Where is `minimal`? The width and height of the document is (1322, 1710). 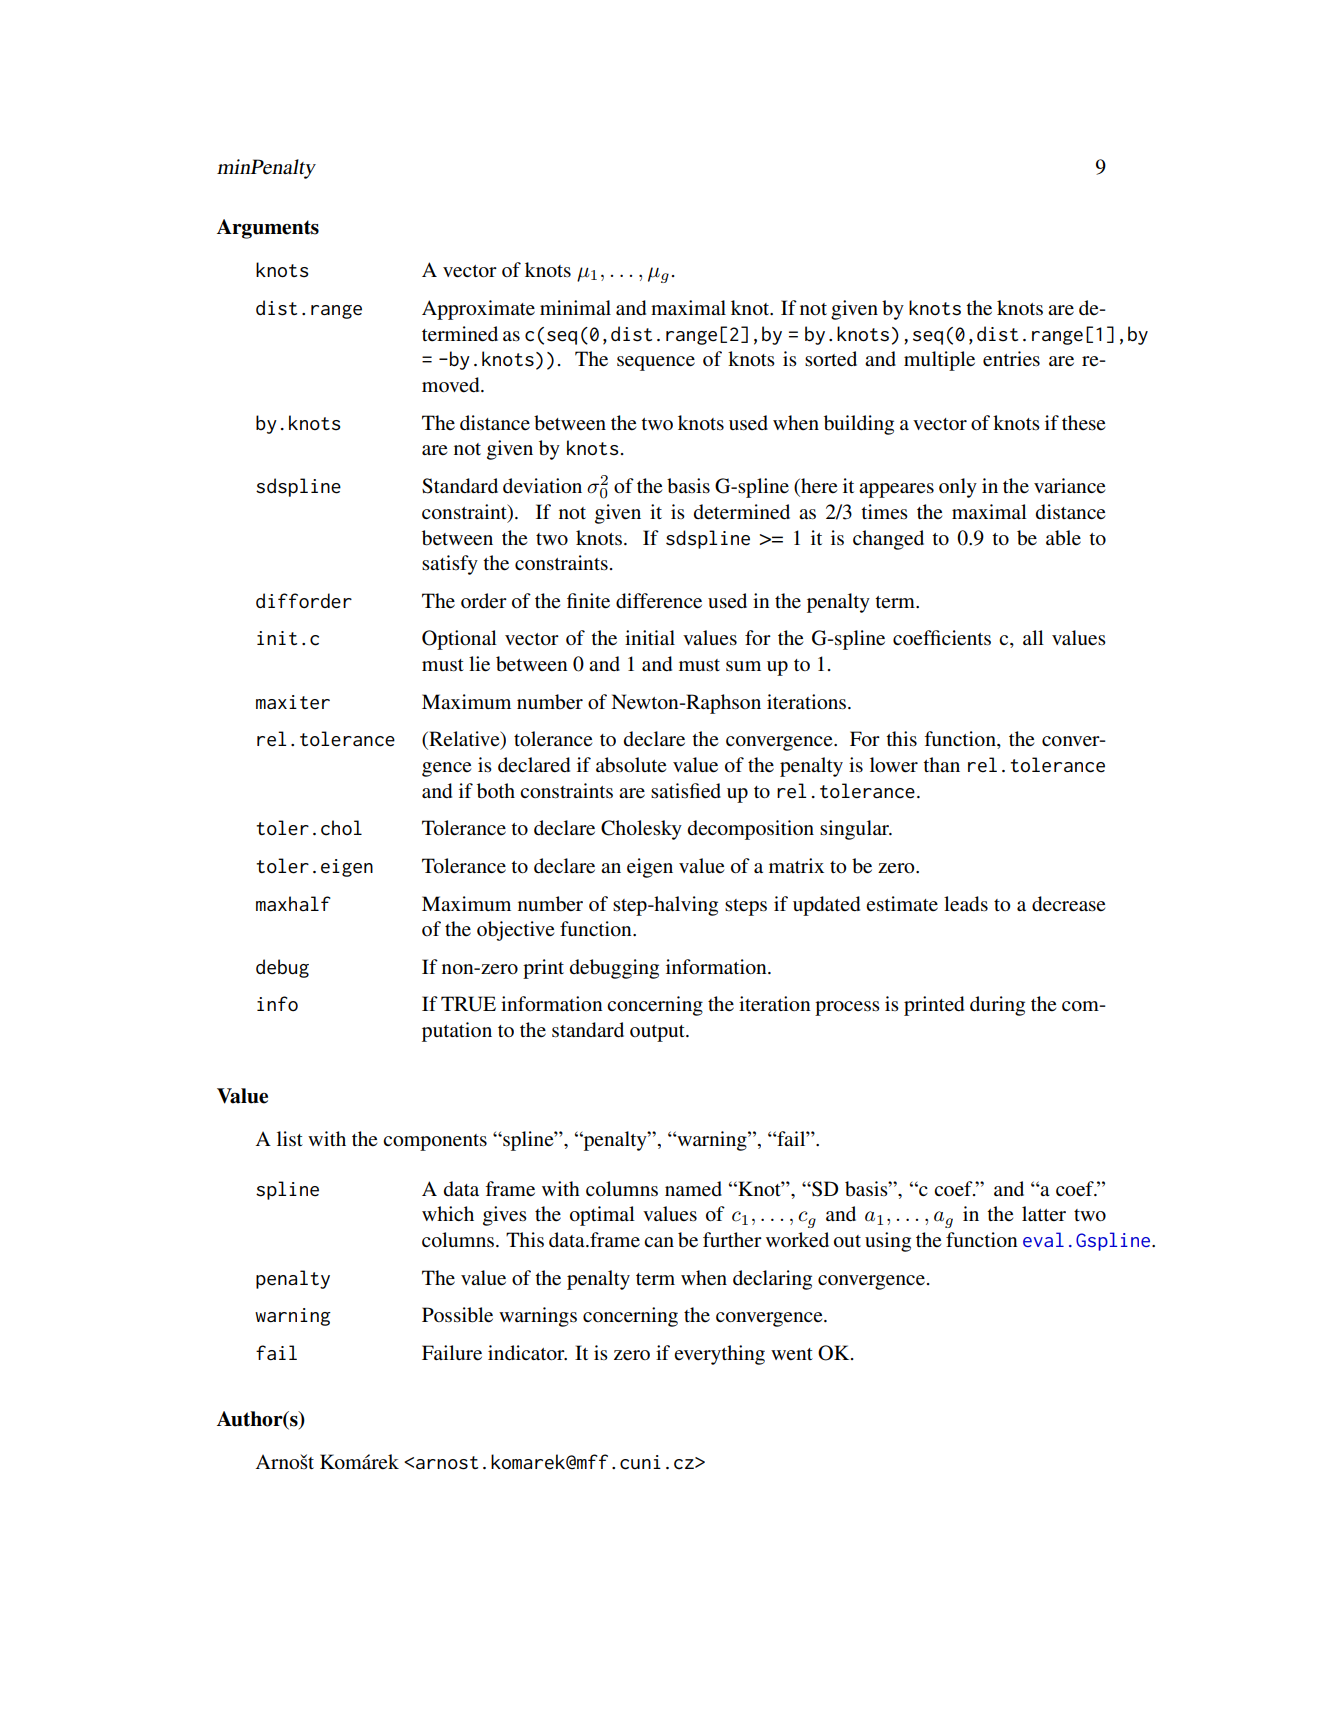
minimal is located at coordinates (575, 307).
